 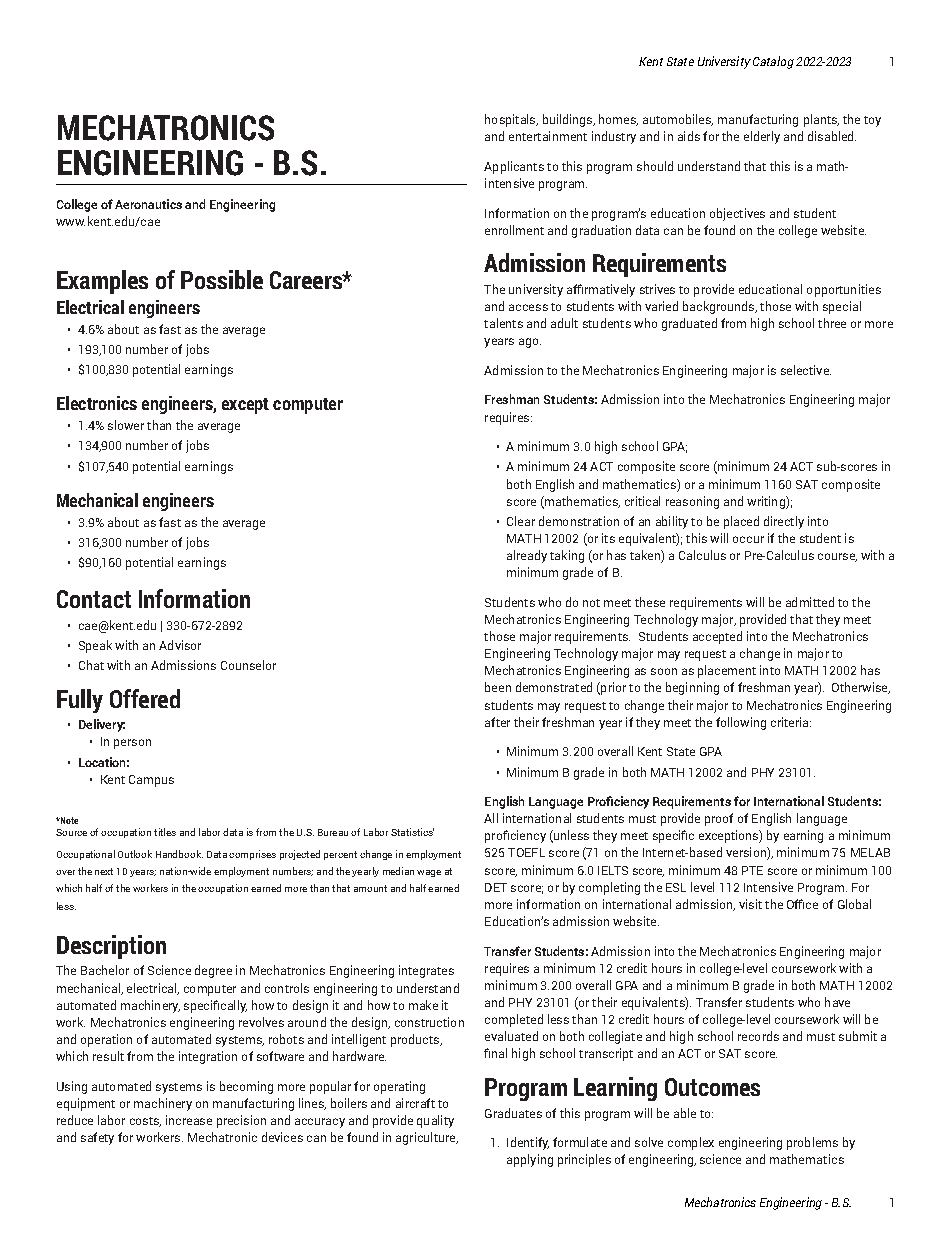 What do you see at coordinates (496, 887) in the page?
I see `DET` at bounding box center [496, 887].
